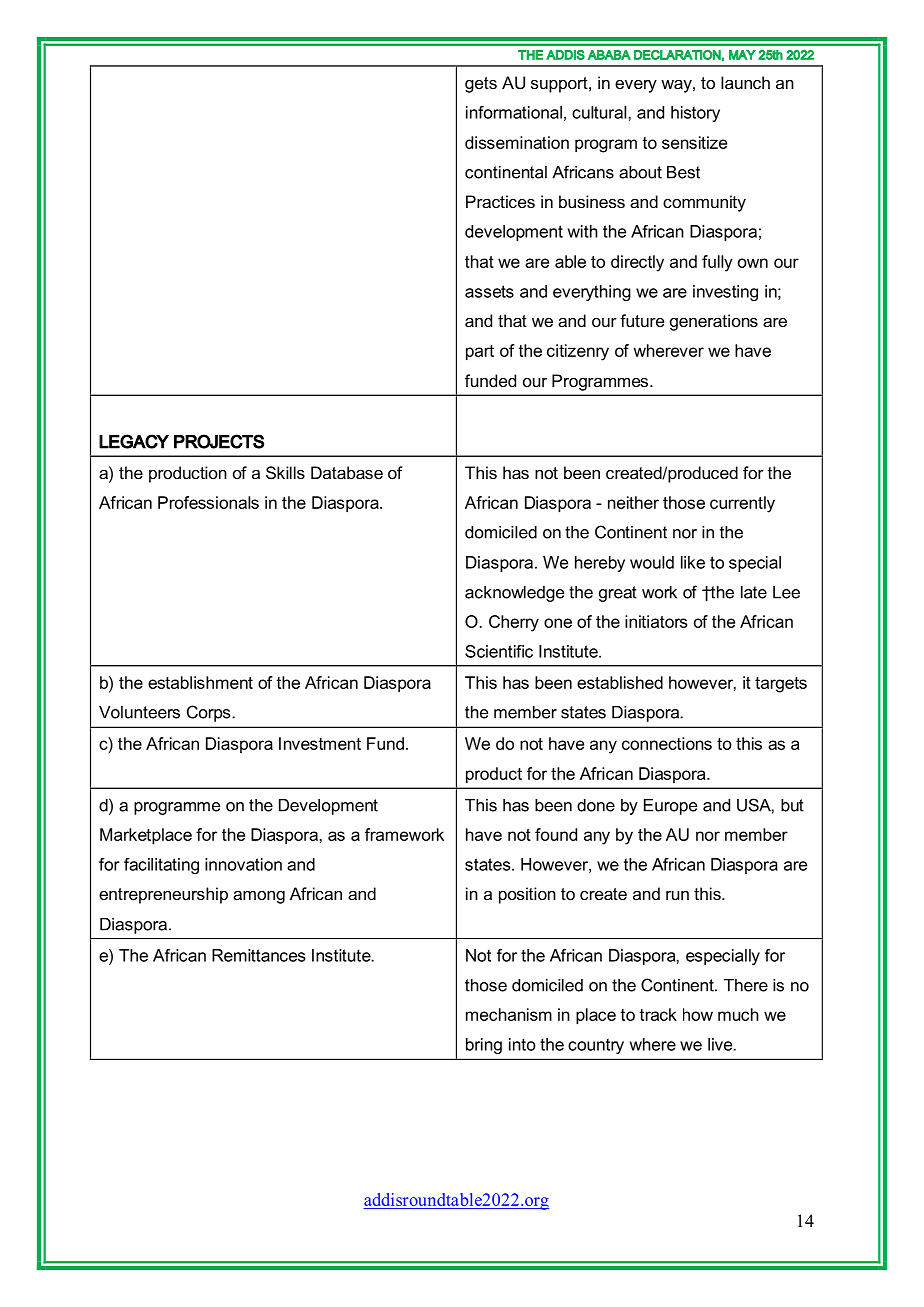 This document has height=1307, width=924. What do you see at coordinates (745, 82) in the document?
I see `launch` at bounding box center [745, 82].
